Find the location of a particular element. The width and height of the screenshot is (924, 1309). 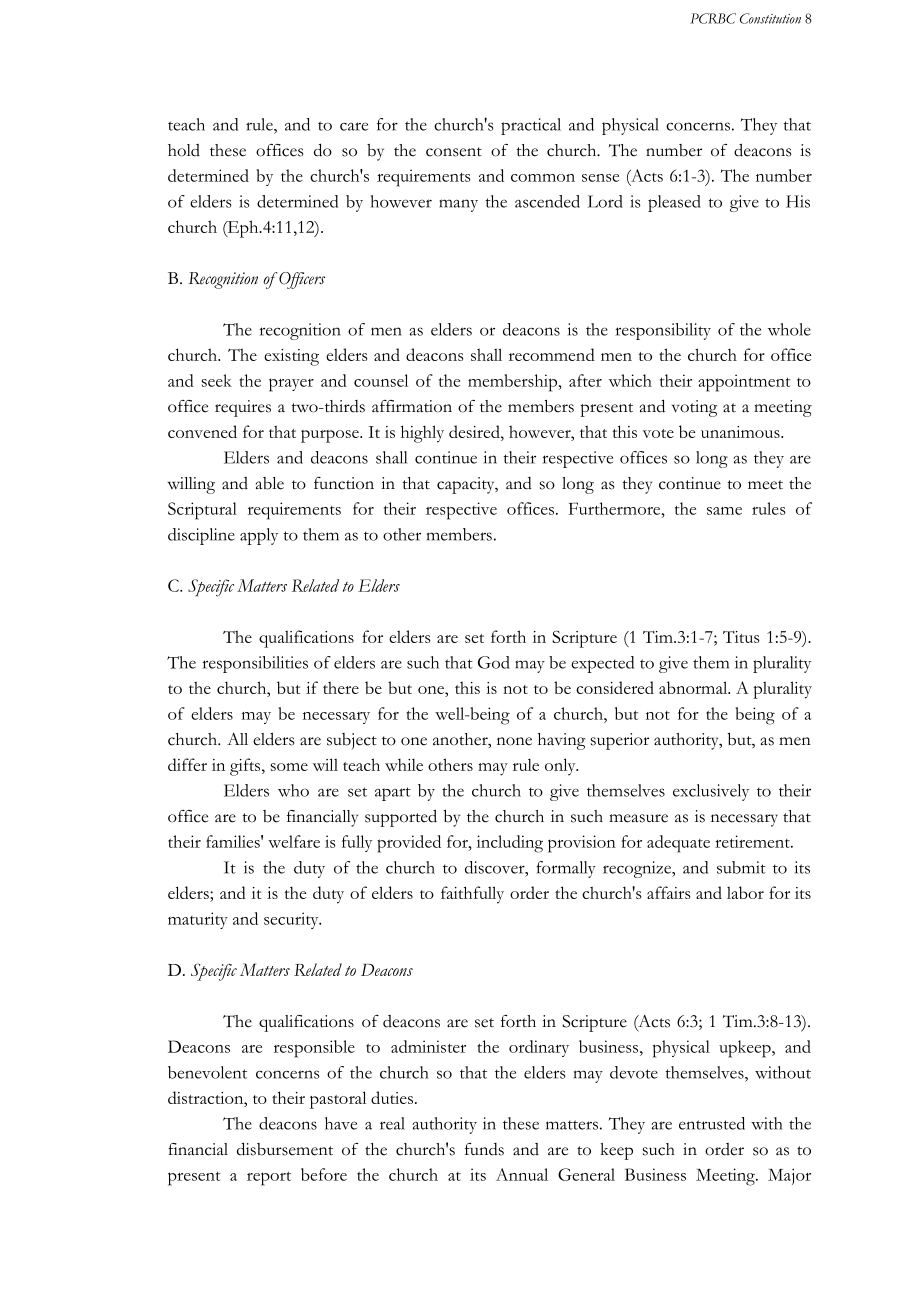

Constitution is located at coordinates (770, 18).
